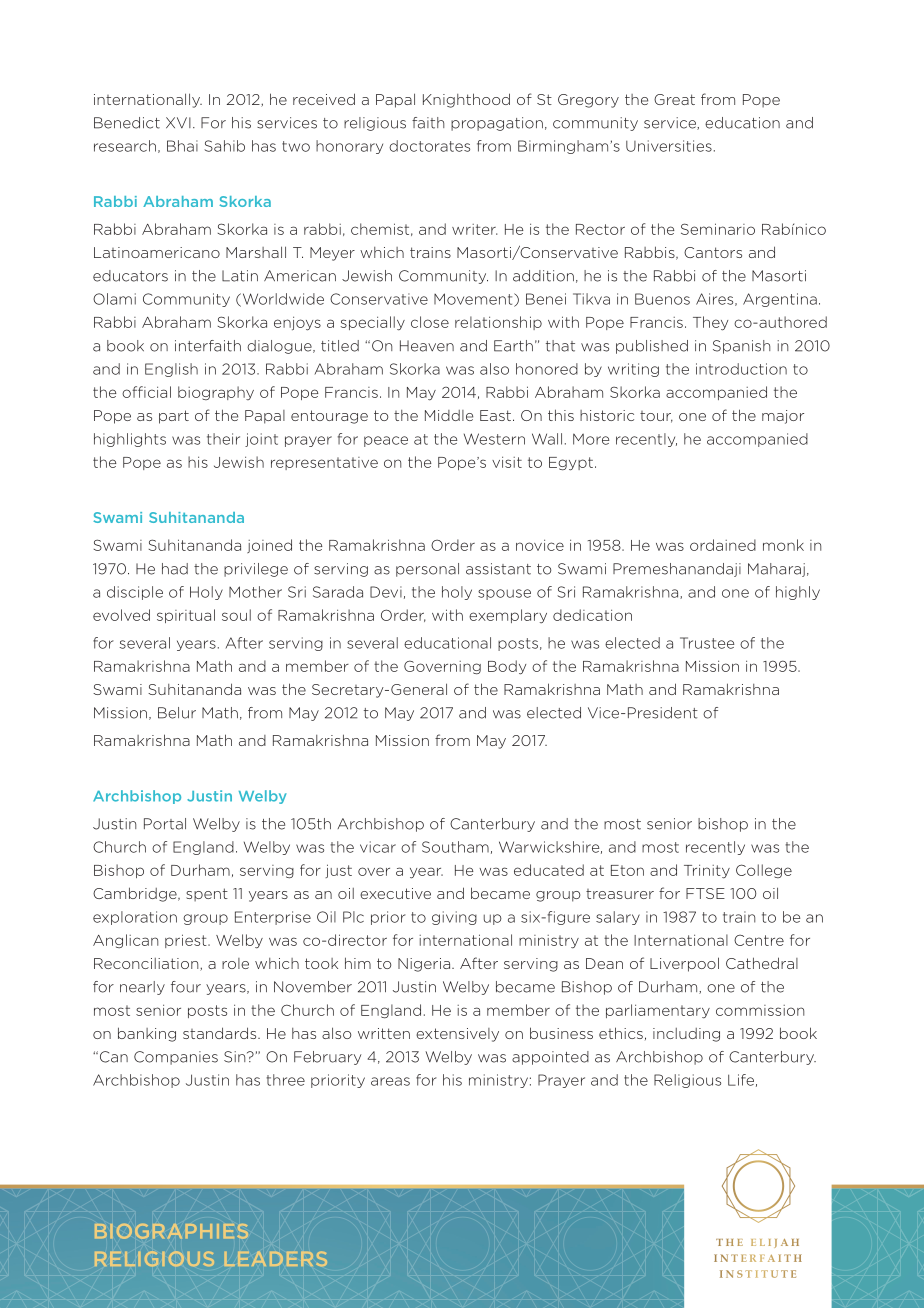 The height and width of the document is (1308, 924). What do you see at coordinates (390, 1081) in the document?
I see `areas` at bounding box center [390, 1081].
